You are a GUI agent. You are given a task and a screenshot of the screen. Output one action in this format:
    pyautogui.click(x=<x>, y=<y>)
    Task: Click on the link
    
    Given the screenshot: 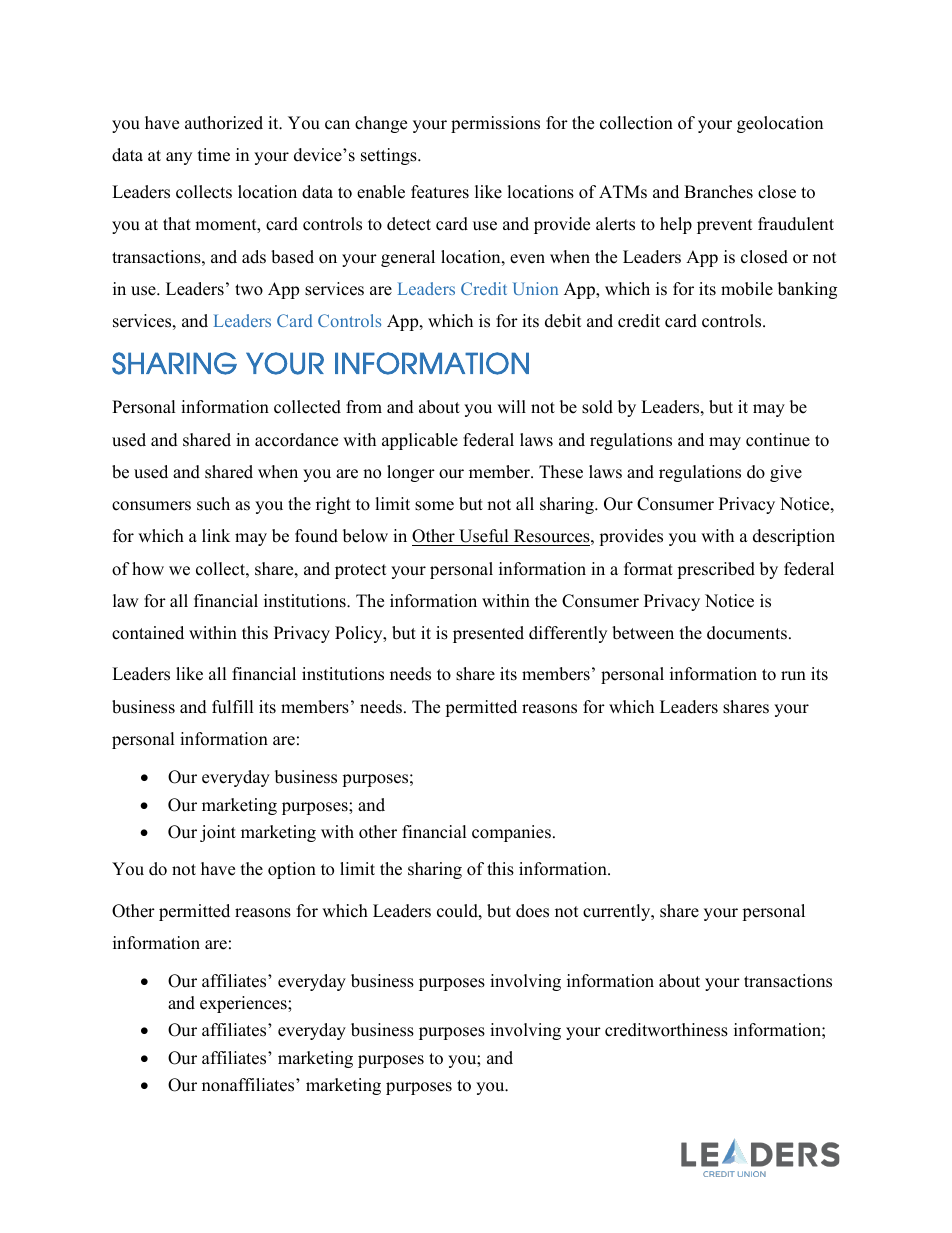 What is the action you would take?
    pyautogui.click(x=216, y=535)
